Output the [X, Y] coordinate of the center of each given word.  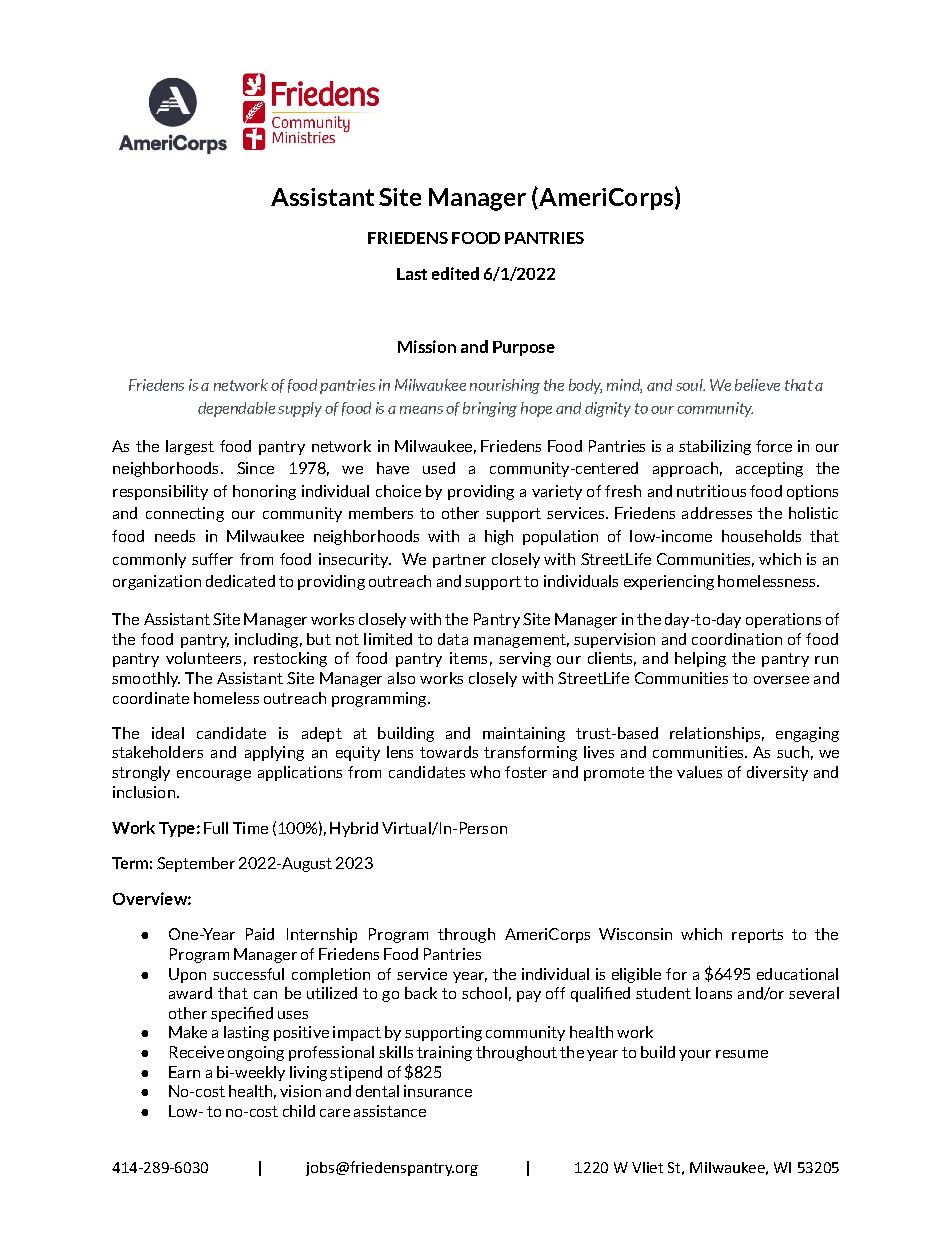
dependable [236, 409]
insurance [438, 1091]
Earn [184, 1072]
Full [216, 828]
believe [757, 385]
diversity [777, 773]
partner [459, 561]
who [485, 772]
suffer [212, 559]
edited [455, 273]
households [761, 536]
